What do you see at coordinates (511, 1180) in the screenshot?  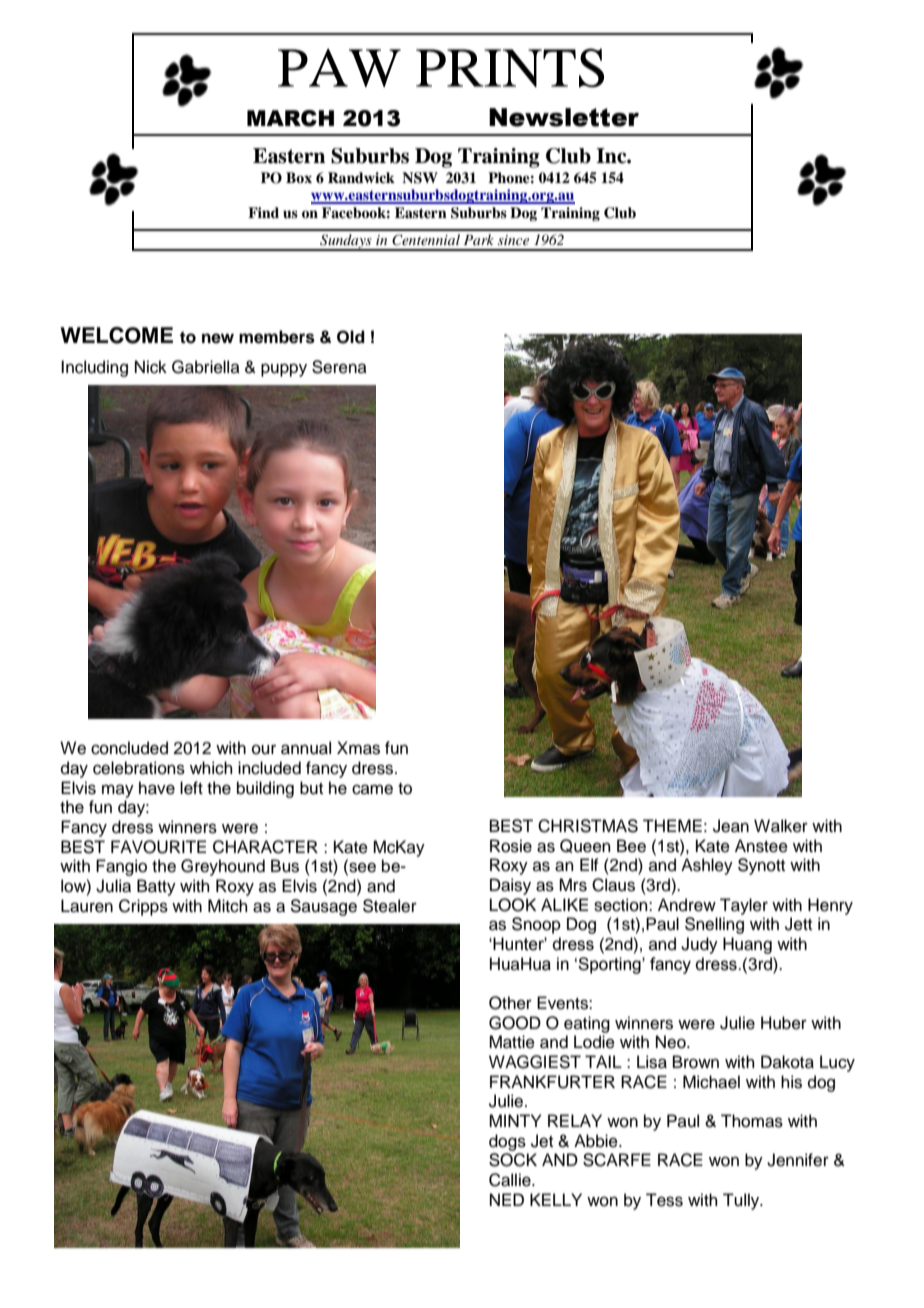 I see `Callie` at bounding box center [511, 1180].
